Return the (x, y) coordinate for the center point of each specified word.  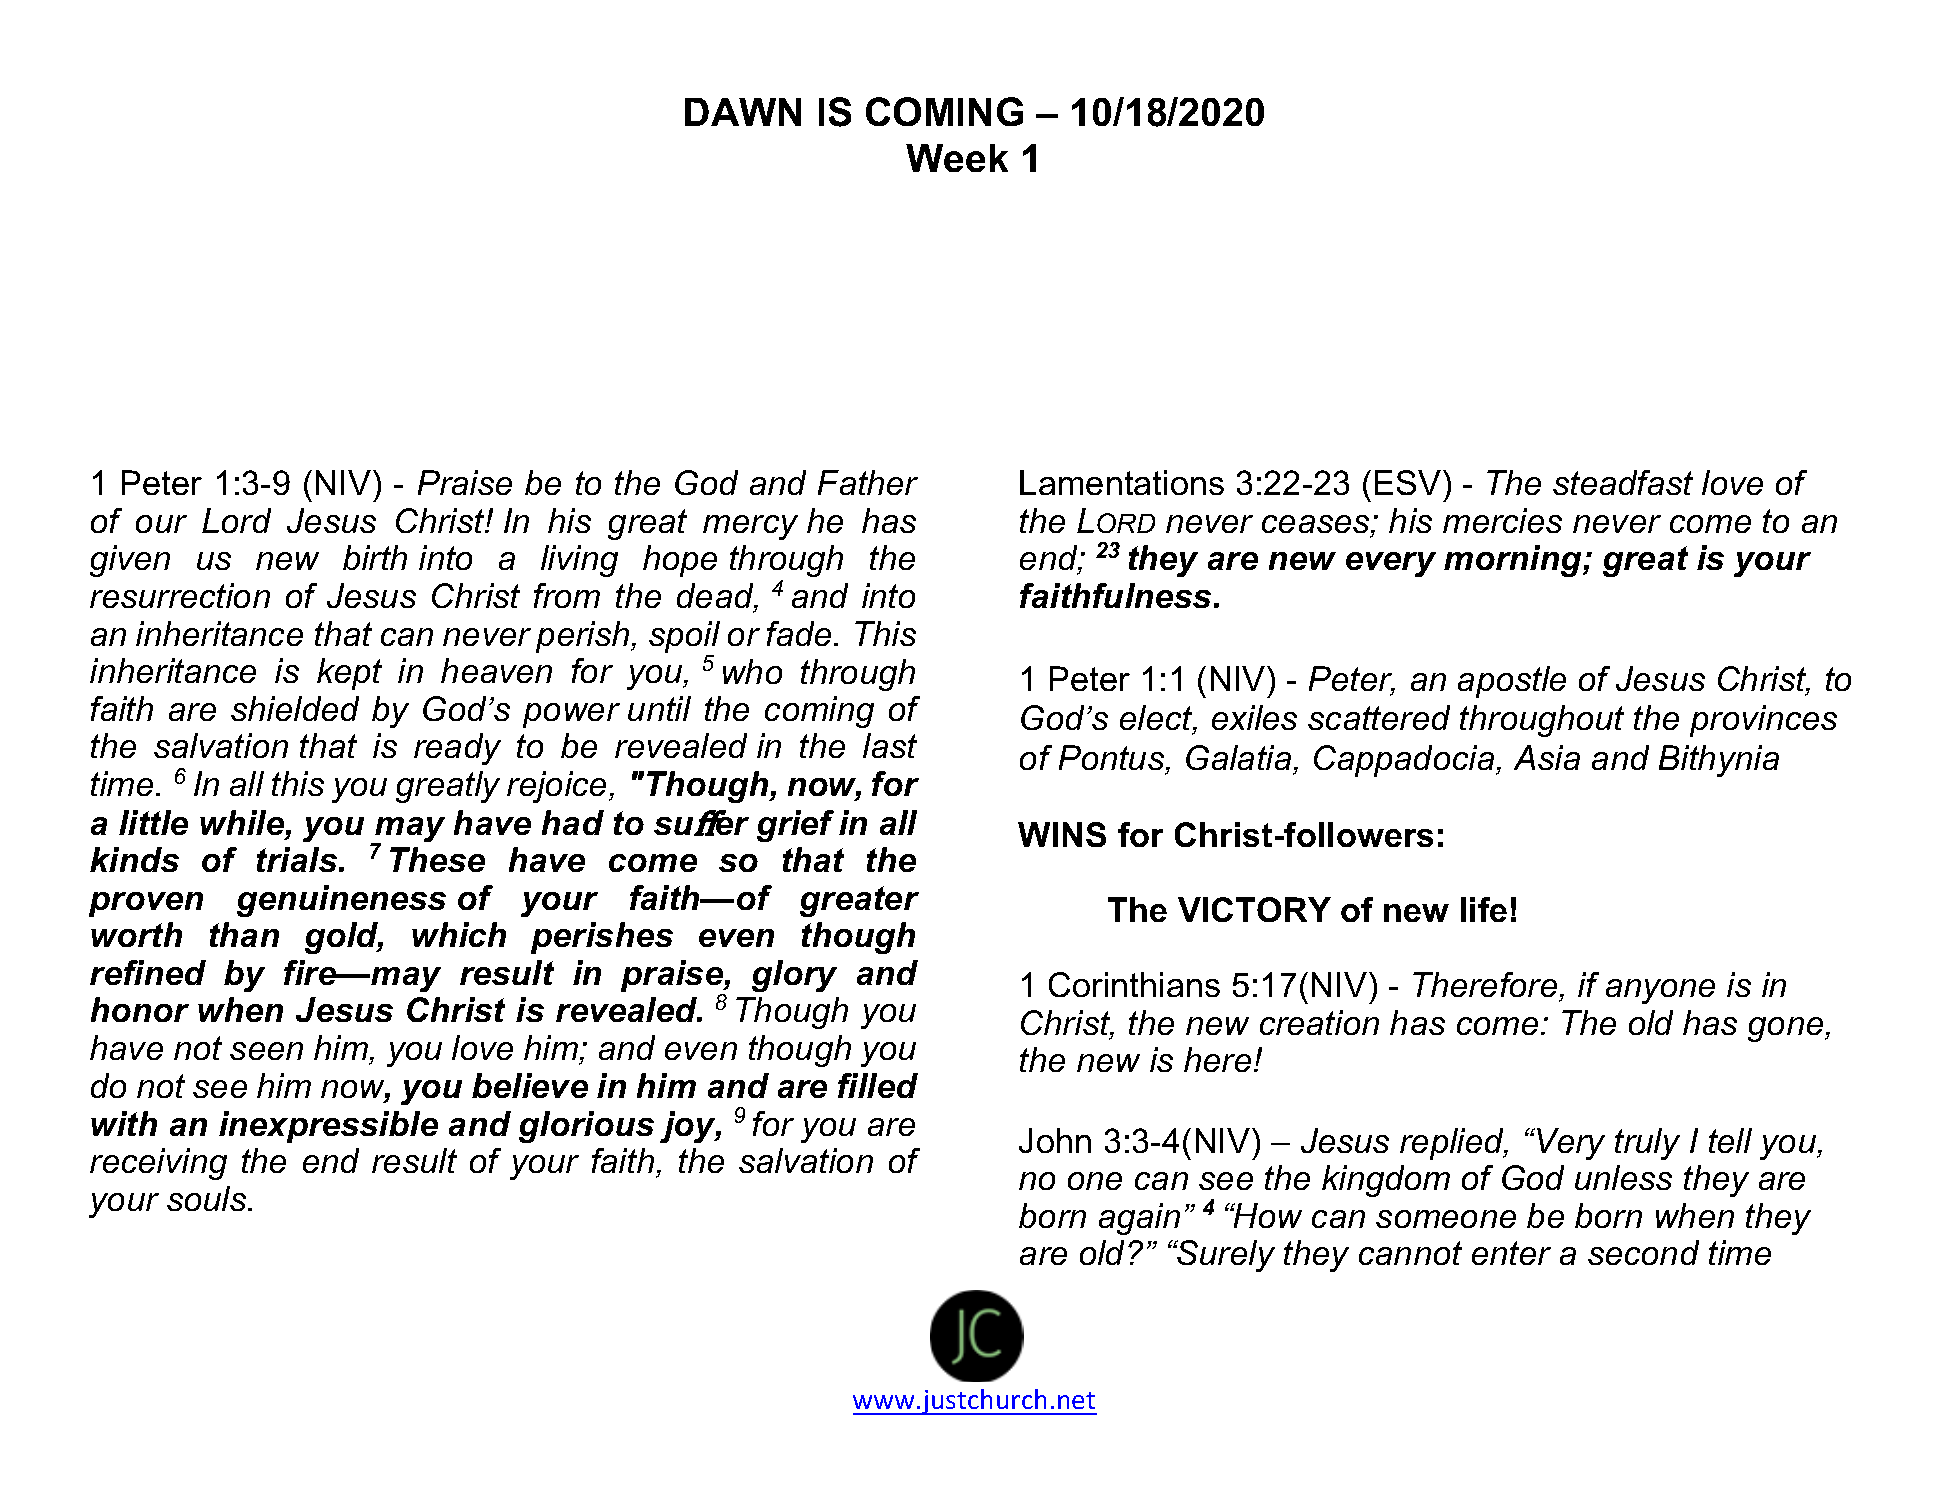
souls (208, 1198)
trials (297, 859)
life (1484, 909)
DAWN (743, 112)
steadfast (1623, 482)
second (1643, 1252)
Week (957, 158)
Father (868, 482)
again (1139, 1219)
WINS (1062, 834)
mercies (1502, 520)
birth (375, 557)
